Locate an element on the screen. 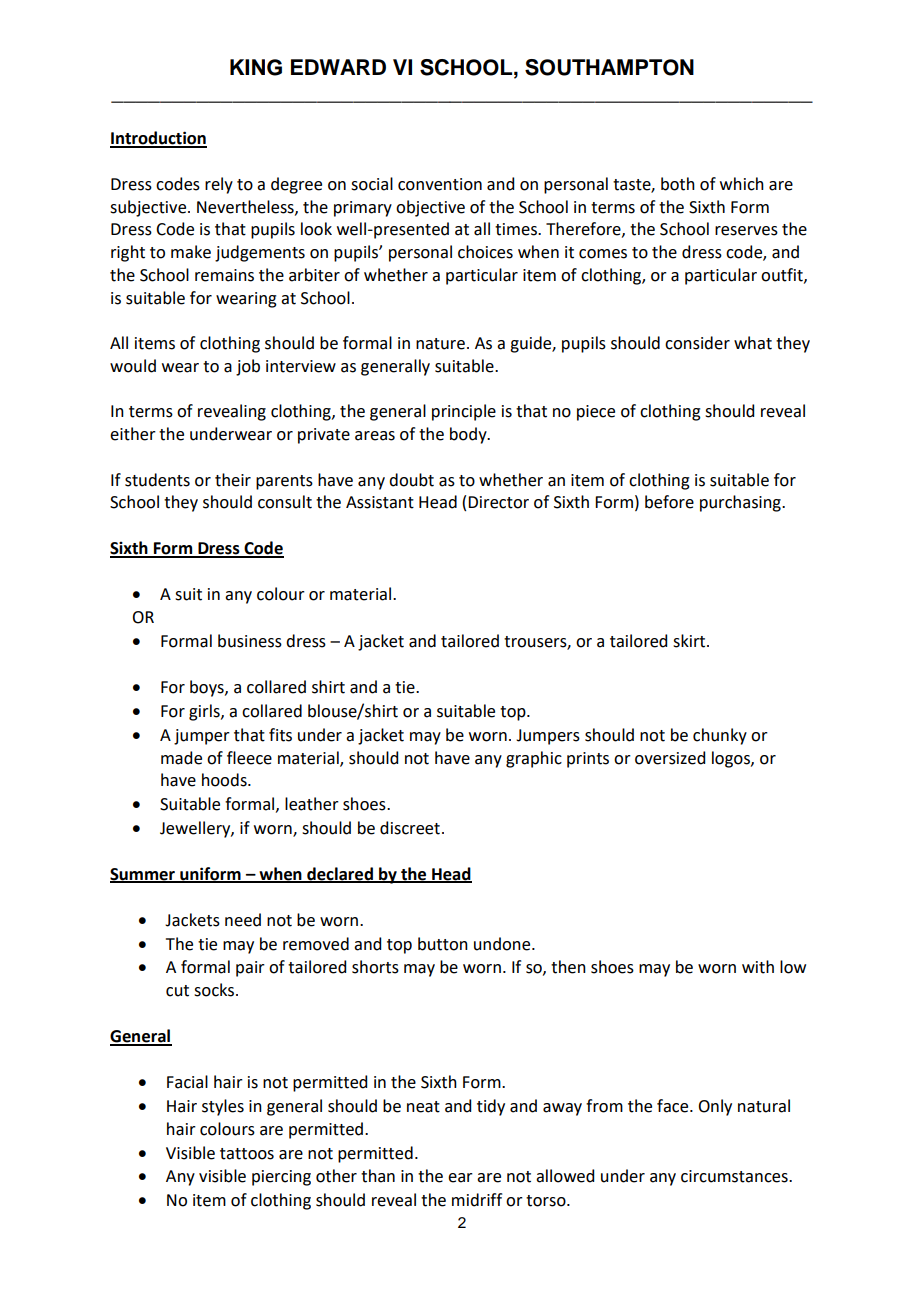 Image resolution: width=924 pixels, height=1308 pixels. KING is located at coordinates (256, 67).
